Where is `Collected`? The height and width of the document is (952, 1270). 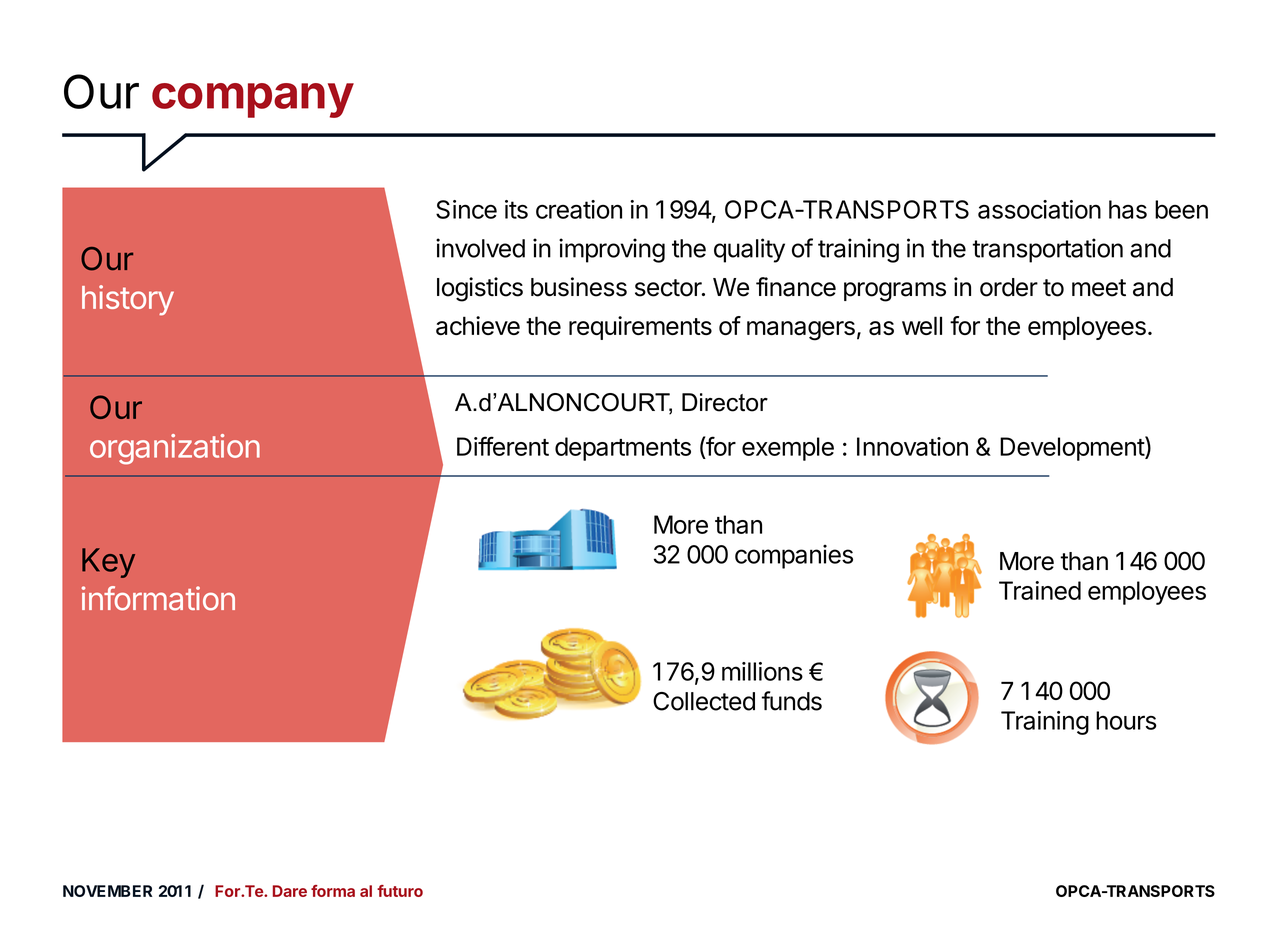
Collected is located at coordinates (704, 701).
